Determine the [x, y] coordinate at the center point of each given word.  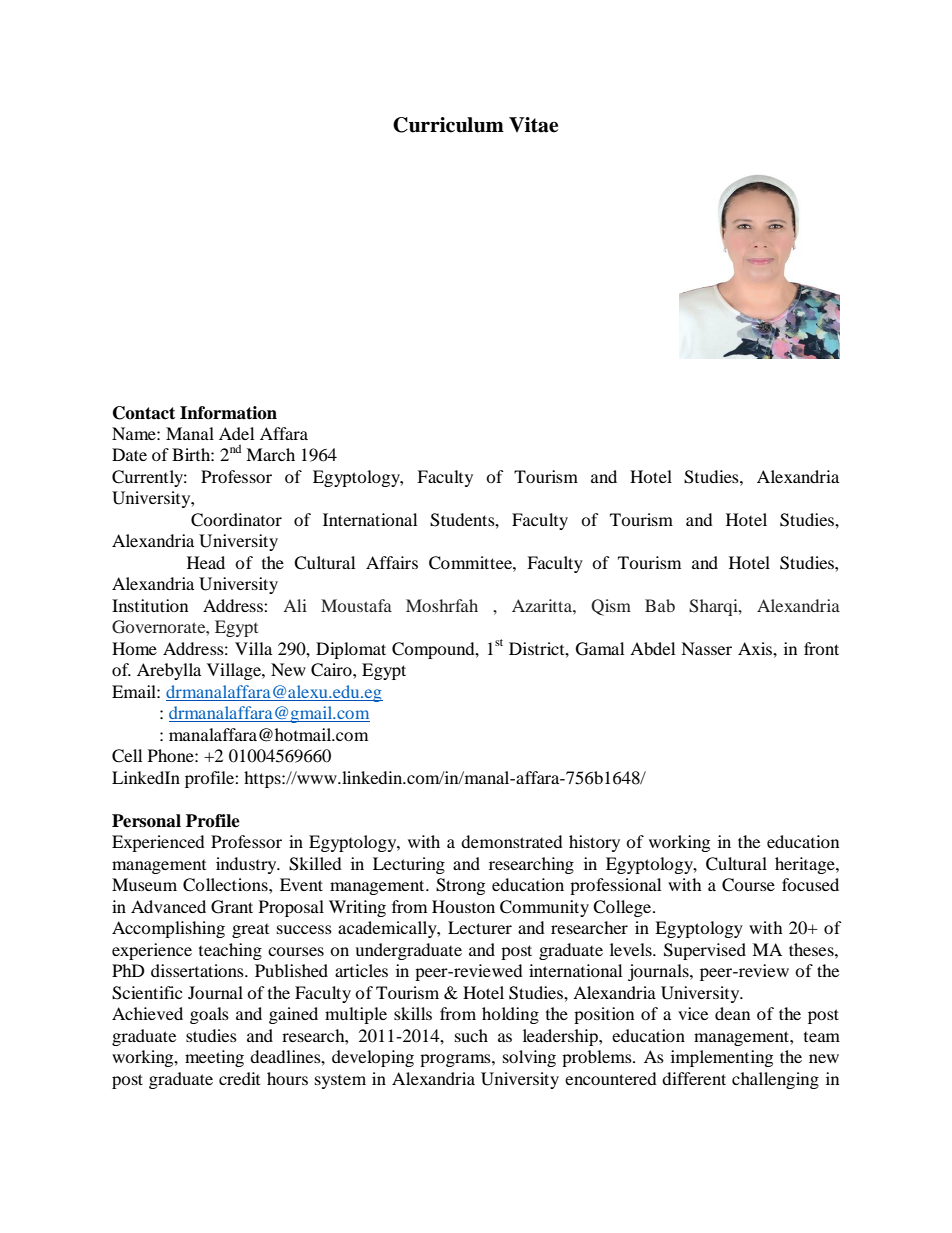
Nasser [706, 648]
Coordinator [236, 520]
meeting [214, 1058]
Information [228, 413]
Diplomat [351, 650]
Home [134, 648]
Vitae [533, 125]
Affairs [392, 562]
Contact [144, 413]
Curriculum [448, 125]
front [821, 648]
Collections [226, 885]
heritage [806, 865]
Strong [460, 886]
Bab [660, 605]
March [270, 454]
